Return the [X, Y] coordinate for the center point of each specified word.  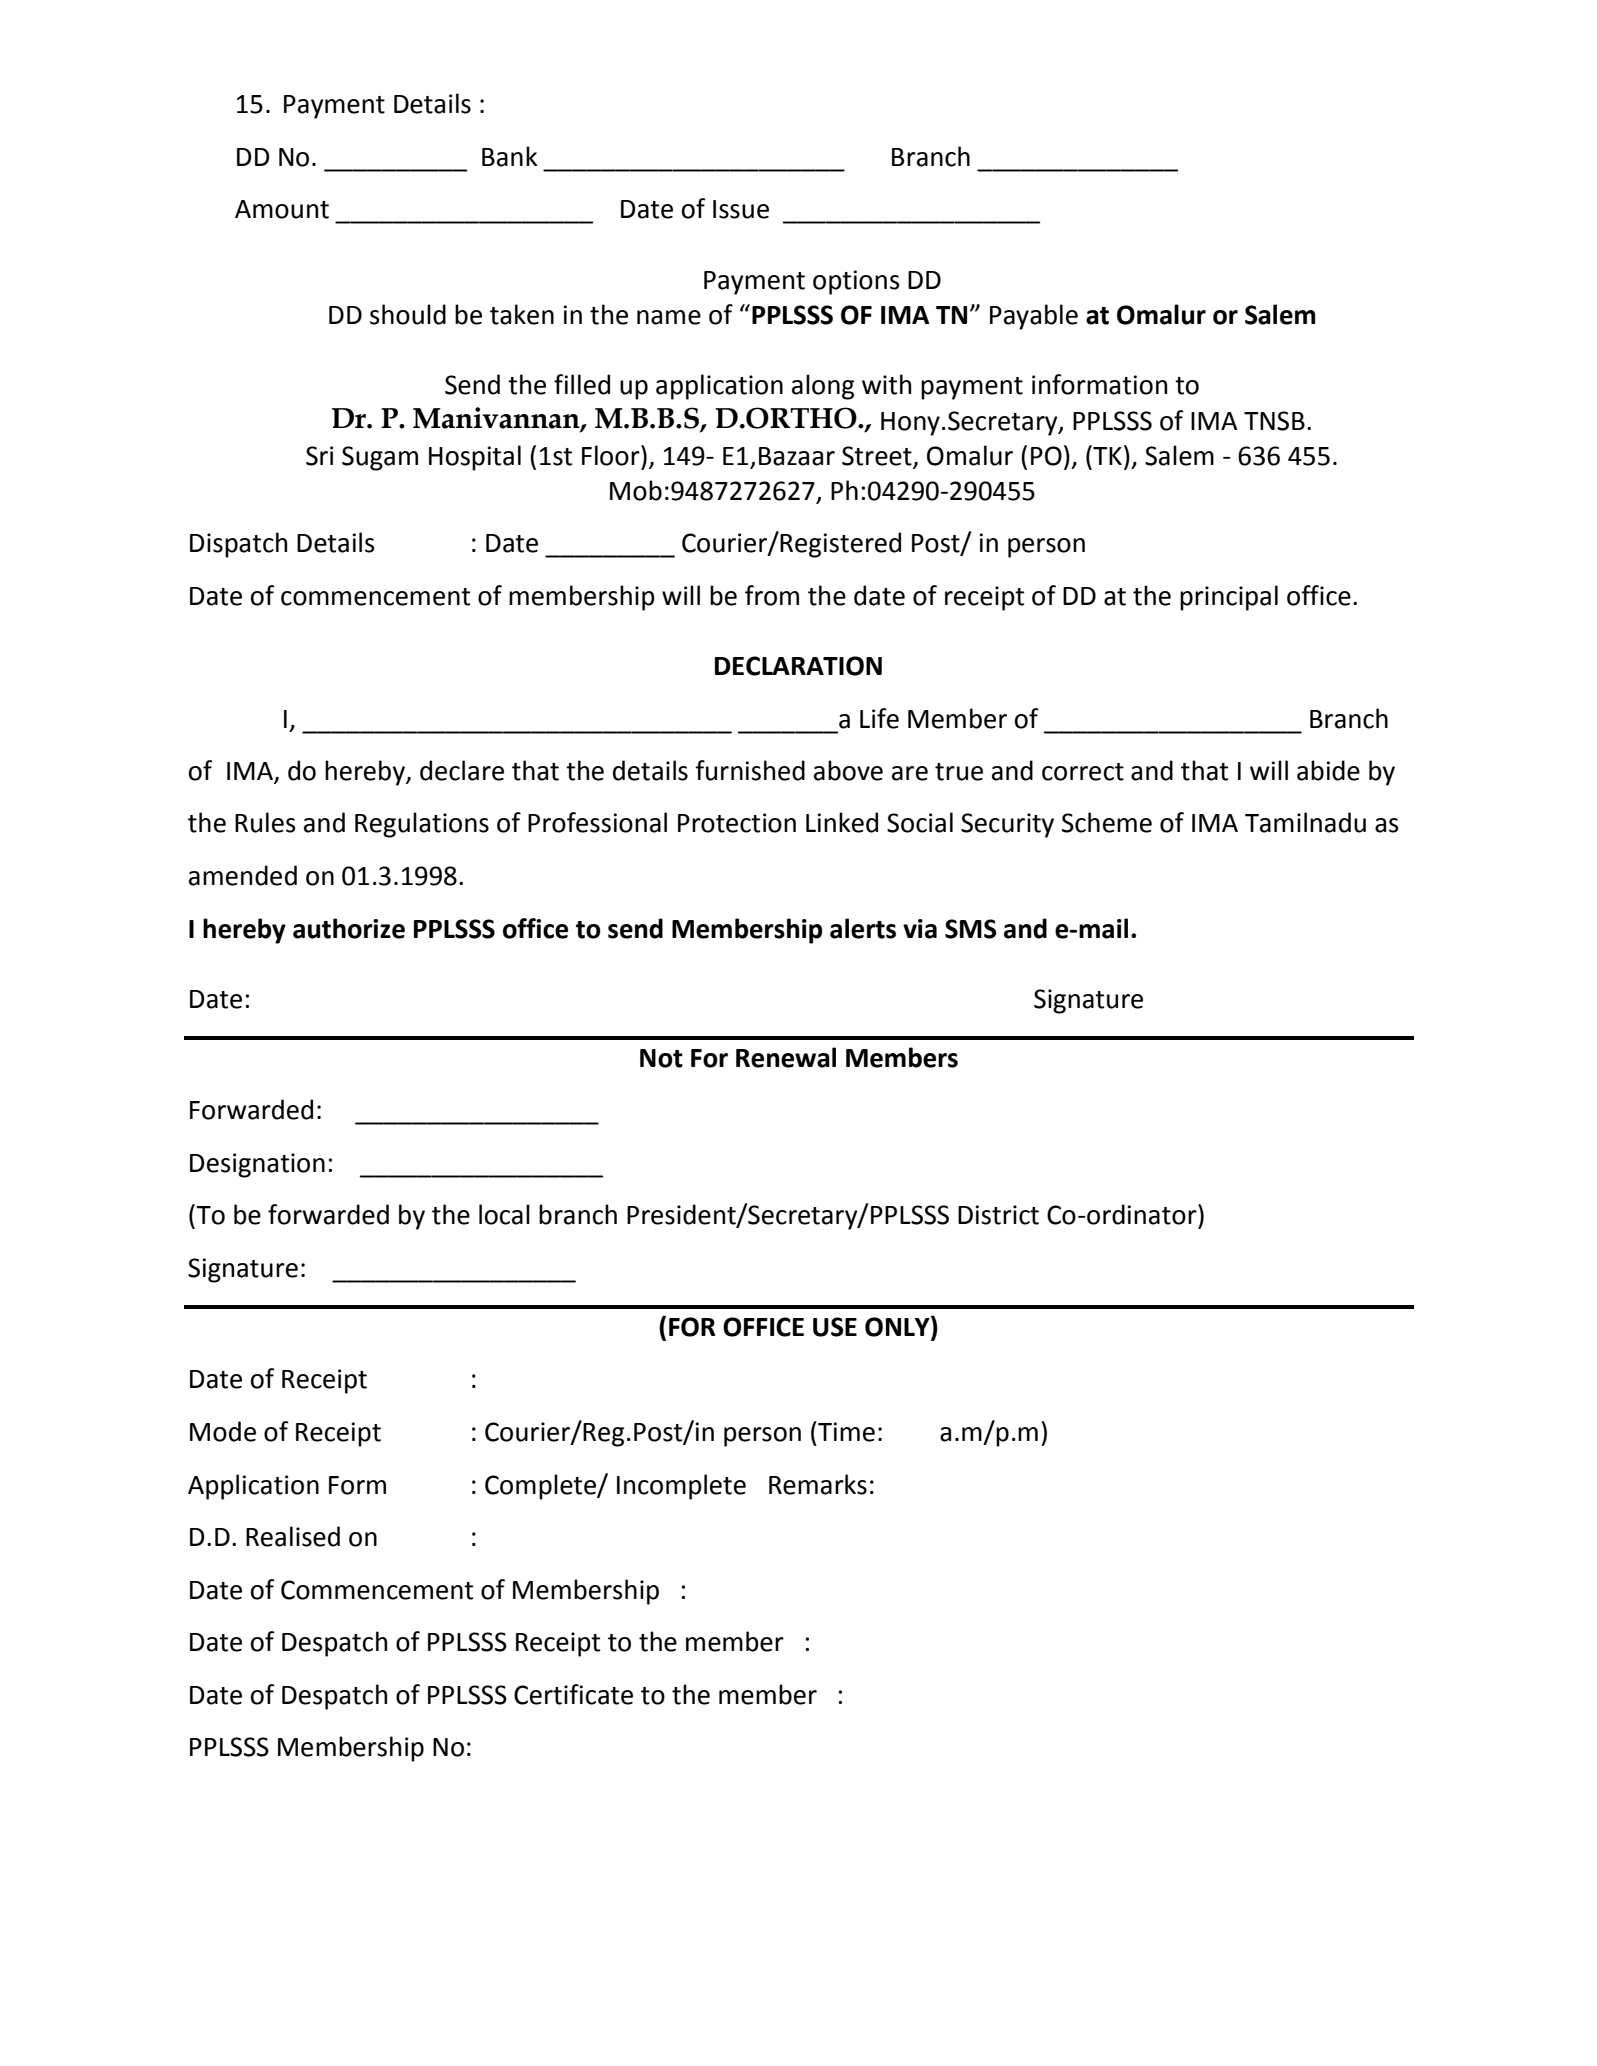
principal [1229, 598]
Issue [741, 209]
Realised [293, 1536]
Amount [282, 209]
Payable [1034, 317]
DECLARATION [798, 666]
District [998, 1215]
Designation [257, 1165]
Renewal [786, 1057]
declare [462, 770]
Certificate [573, 1694]
